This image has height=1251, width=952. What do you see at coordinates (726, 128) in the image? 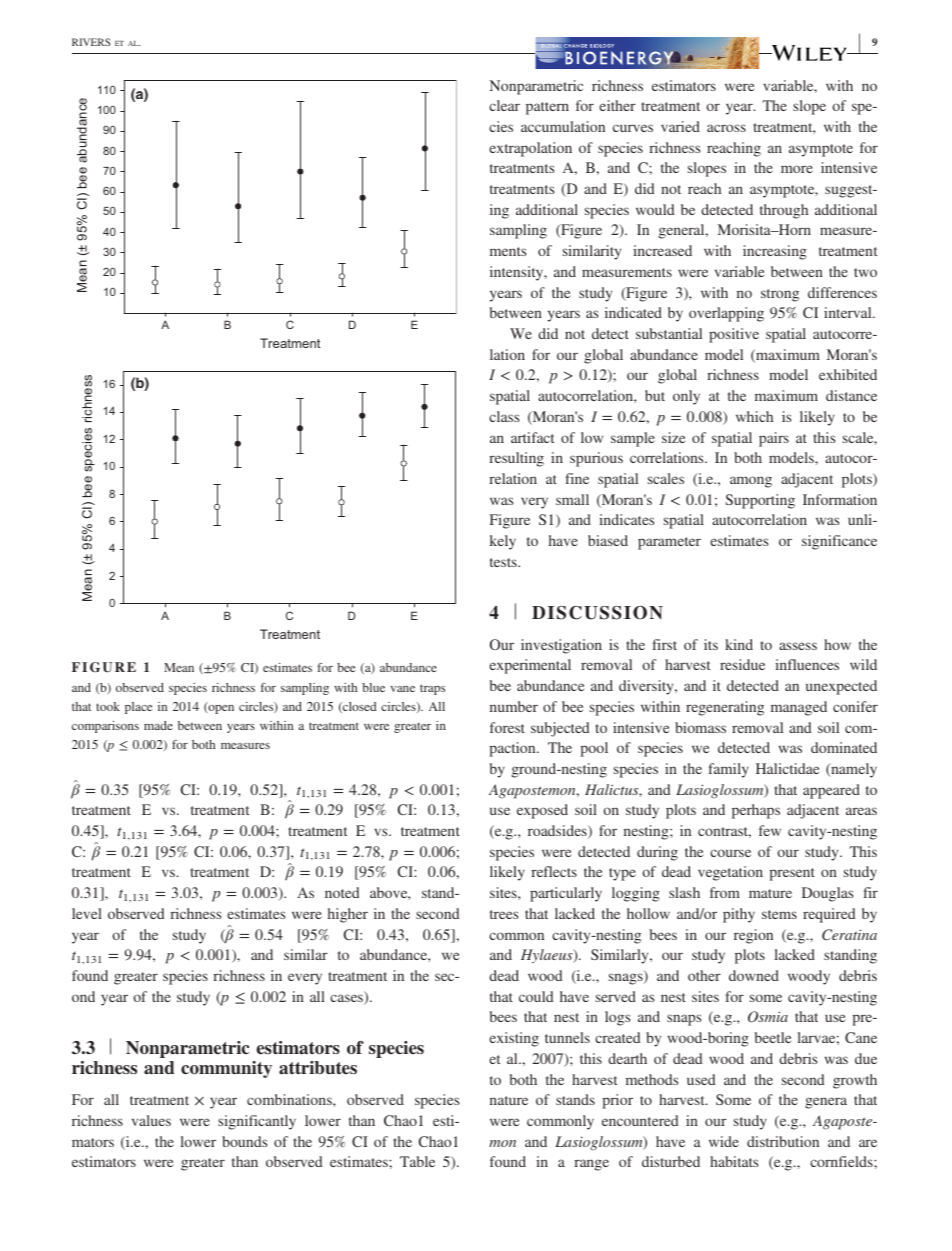
I see `across` at bounding box center [726, 128].
